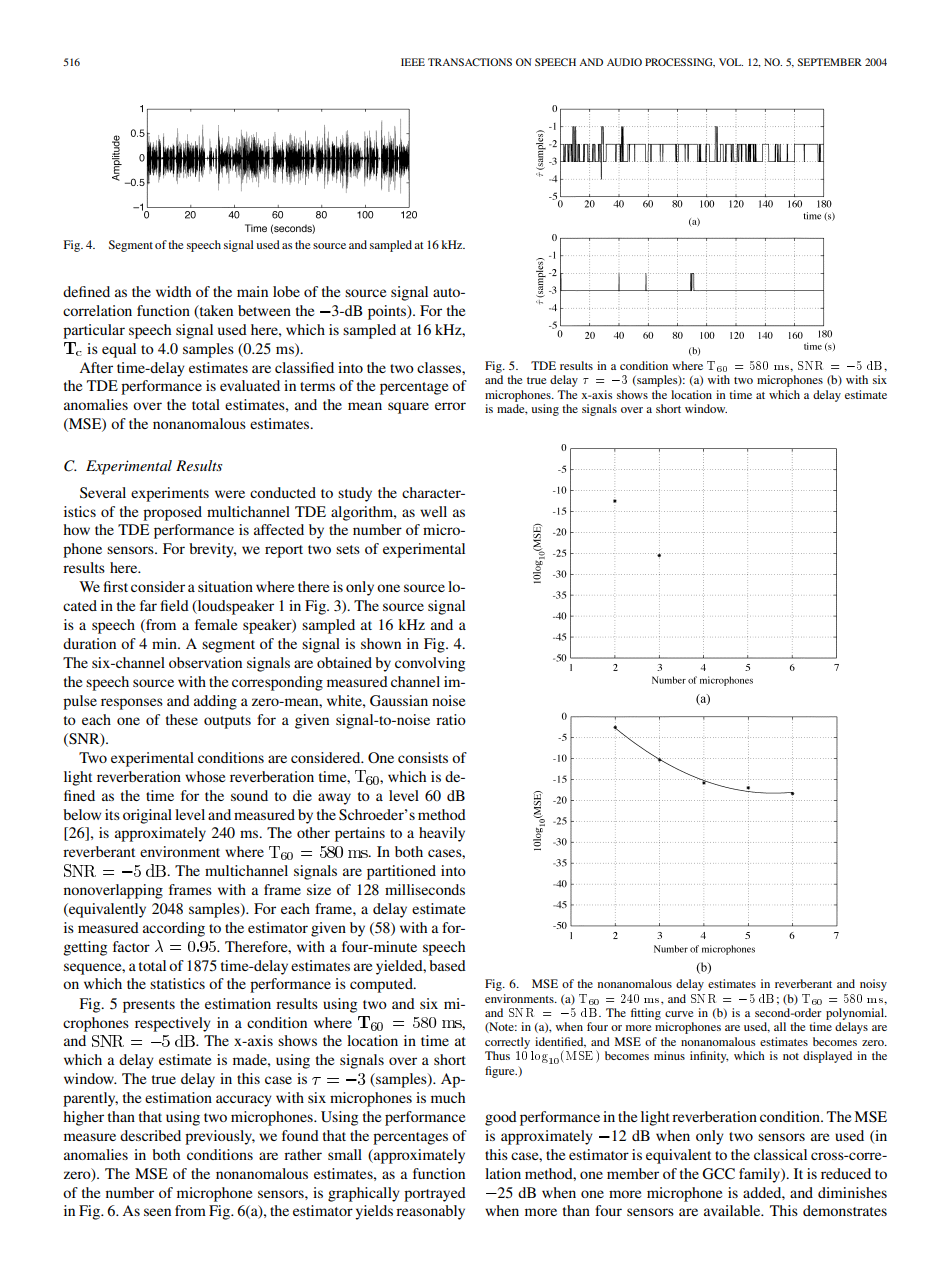 The image size is (952, 1270). Describe the element at coordinates (381, 643) in the screenshot. I see `shown` at that location.
